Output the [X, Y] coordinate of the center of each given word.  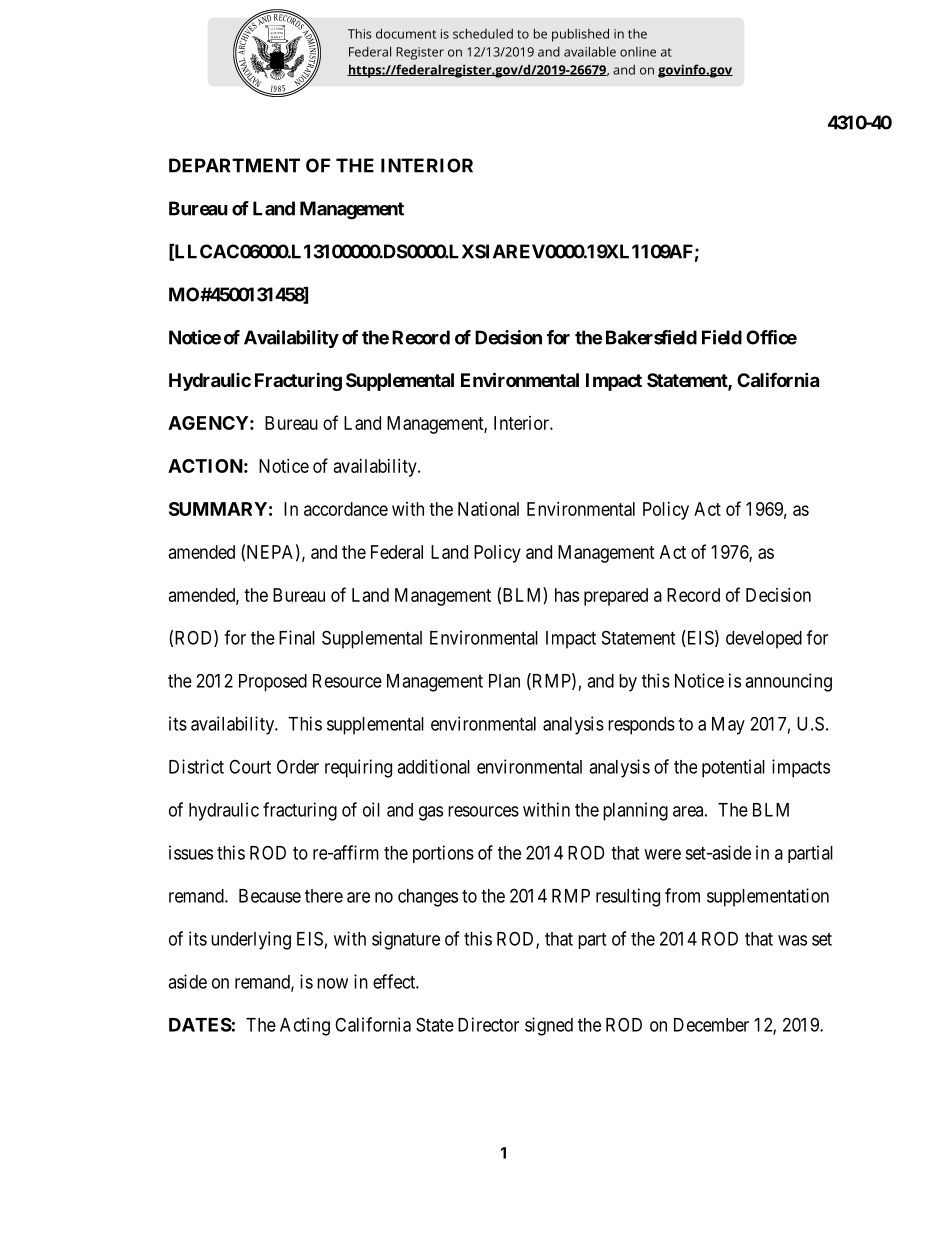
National [488, 509]
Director [488, 1024]
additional [433, 766]
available [590, 51]
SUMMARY [218, 509]
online [638, 52]
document [406, 33]
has [567, 595]
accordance [346, 509]
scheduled [483, 33]
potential [733, 768]
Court [250, 766]
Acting [305, 1026]
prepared [616, 597]
